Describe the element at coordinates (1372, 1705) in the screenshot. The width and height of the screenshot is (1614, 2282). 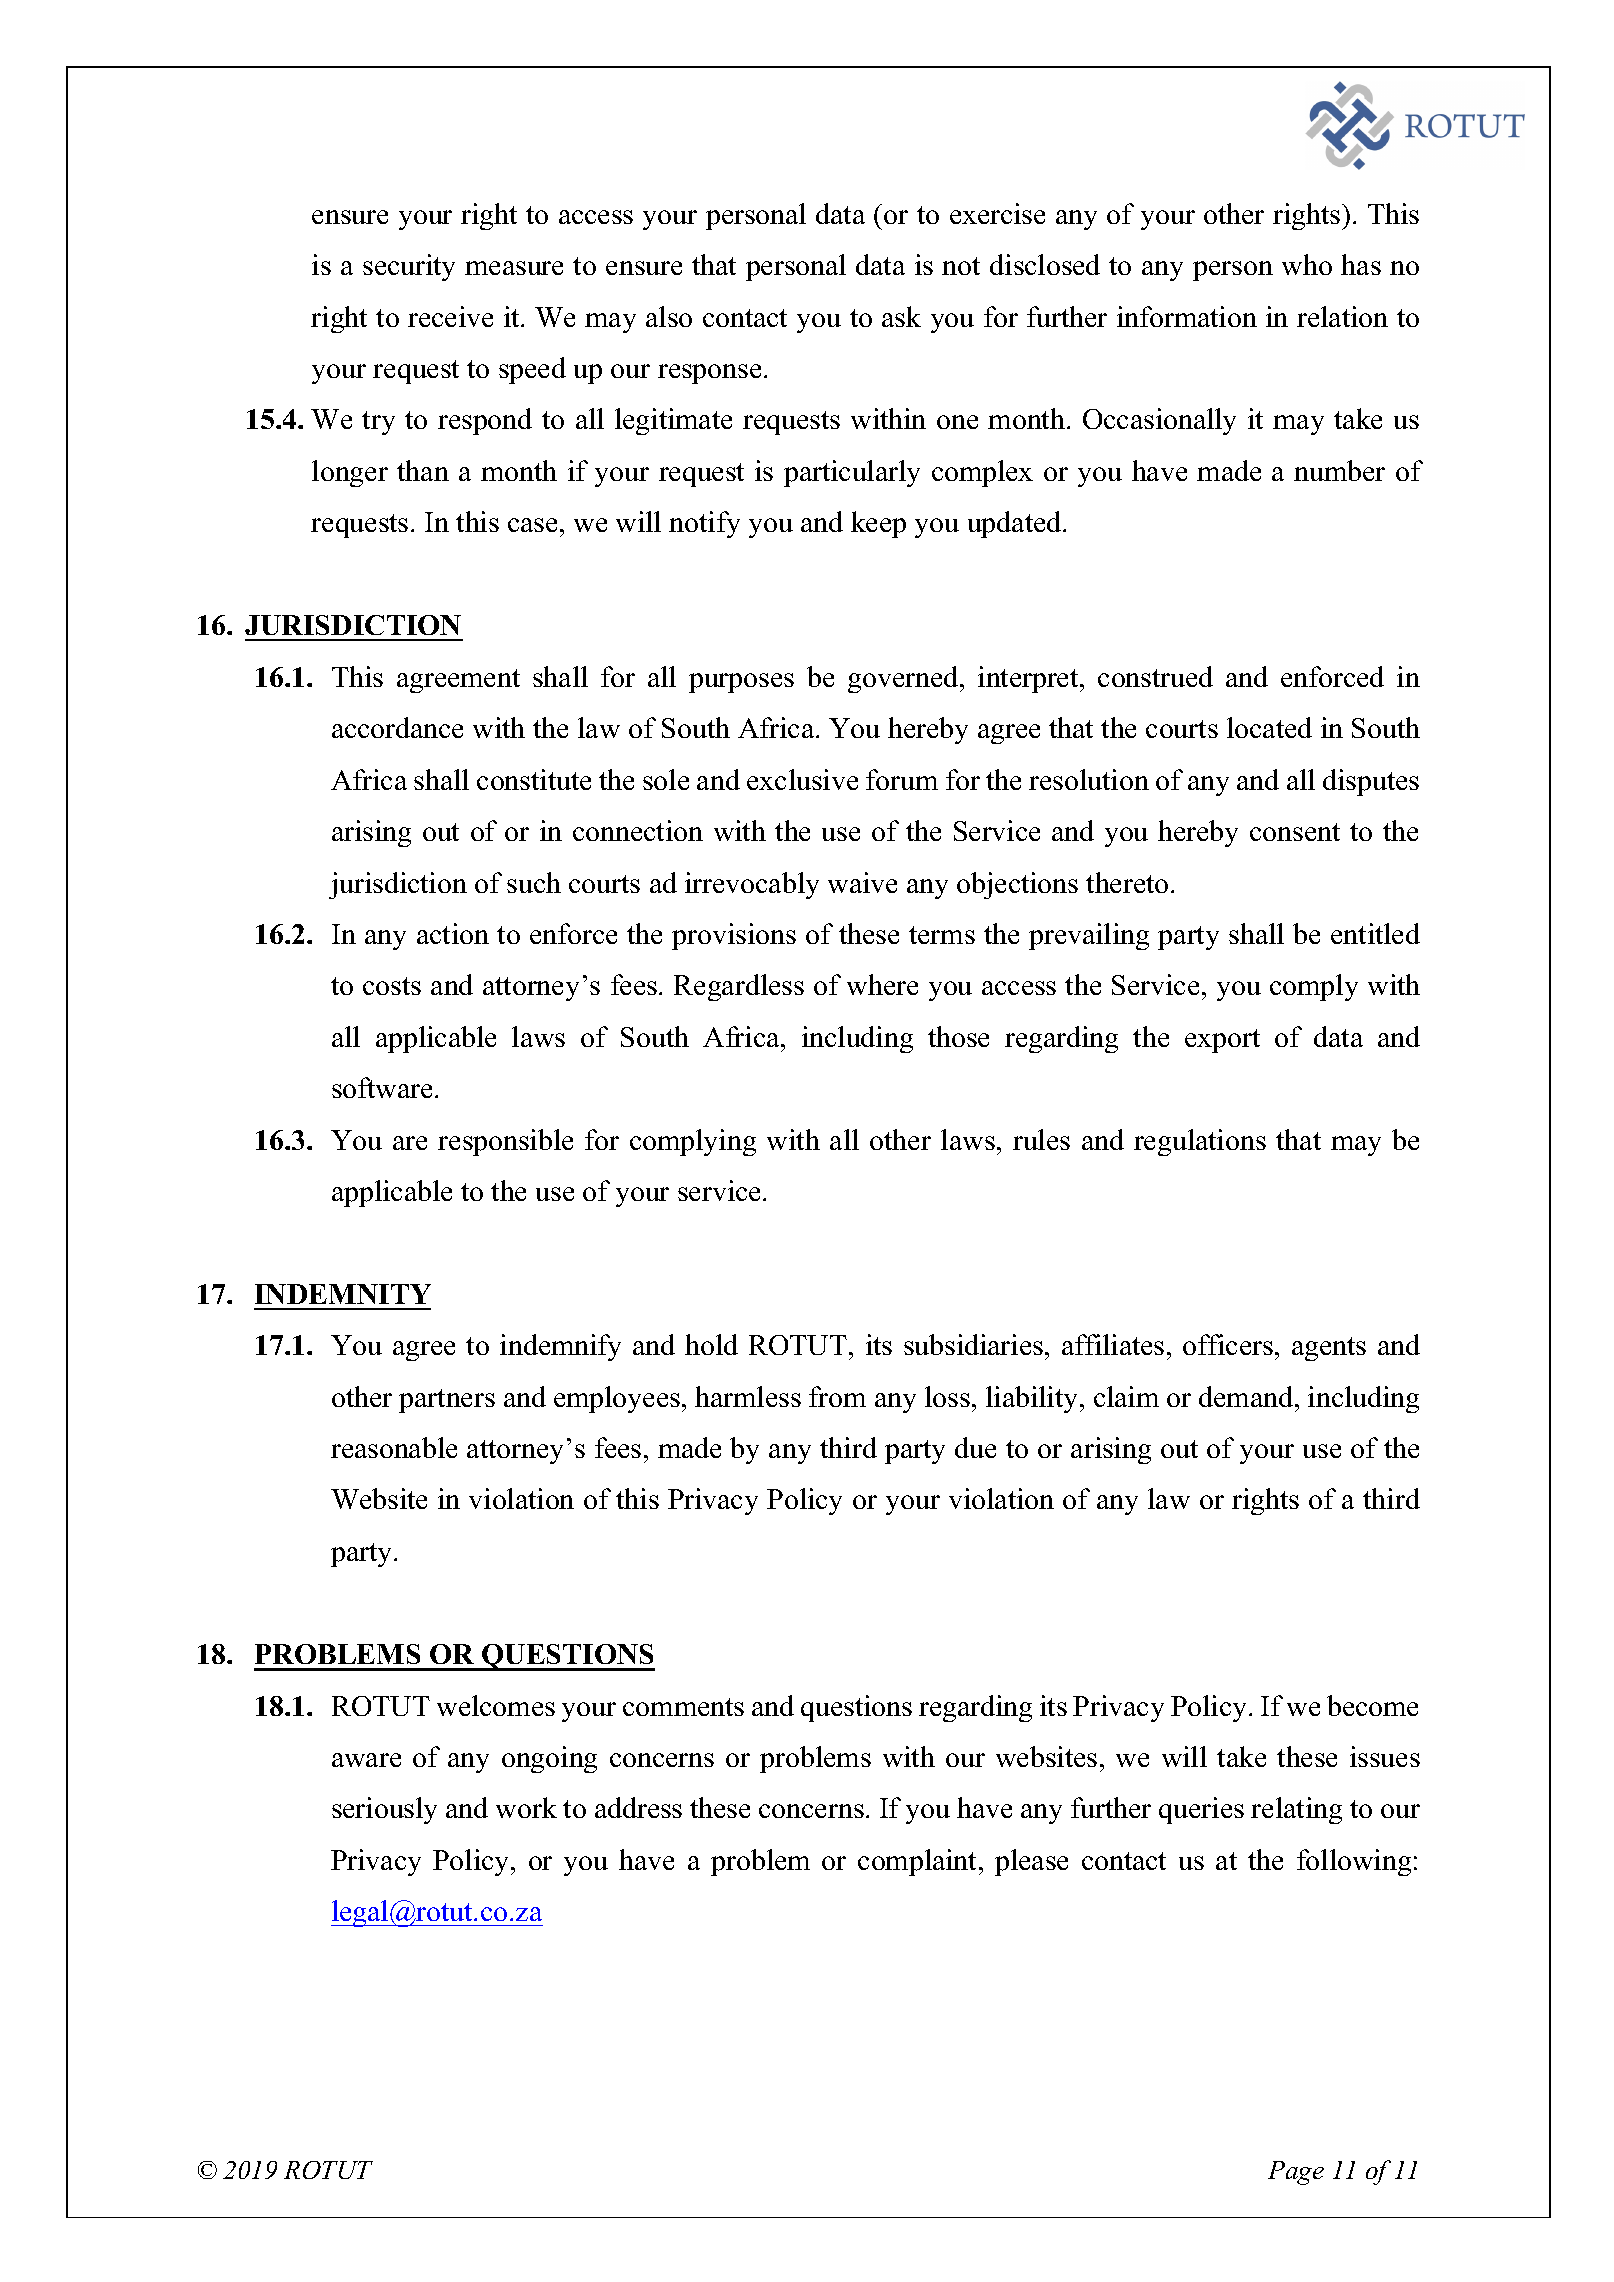
I see `become` at that location.
